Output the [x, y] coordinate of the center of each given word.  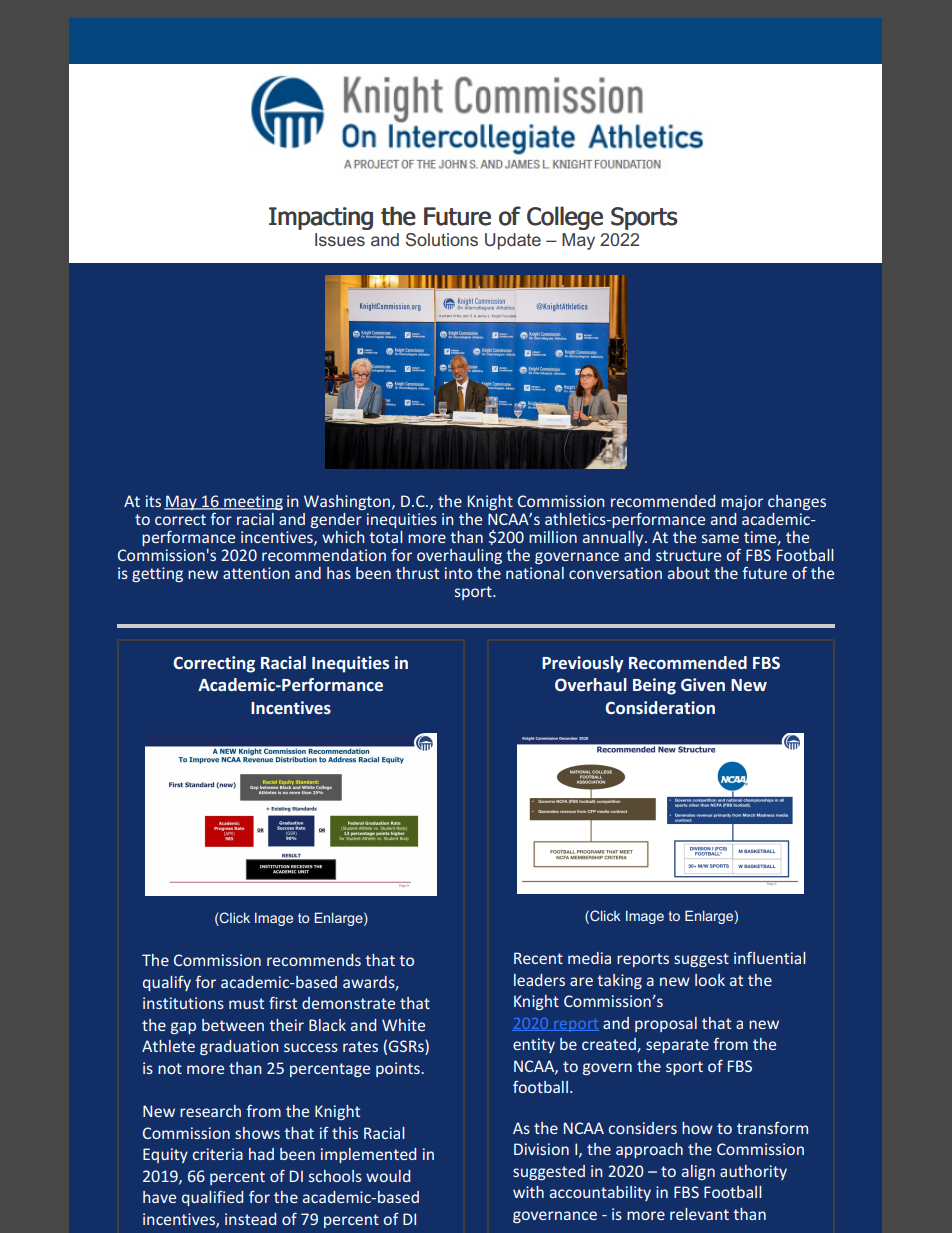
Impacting [321, 218]
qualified [212, 1198]
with [528, 1192]
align [698, 1172]
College [565, 218]
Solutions [442, 239]
